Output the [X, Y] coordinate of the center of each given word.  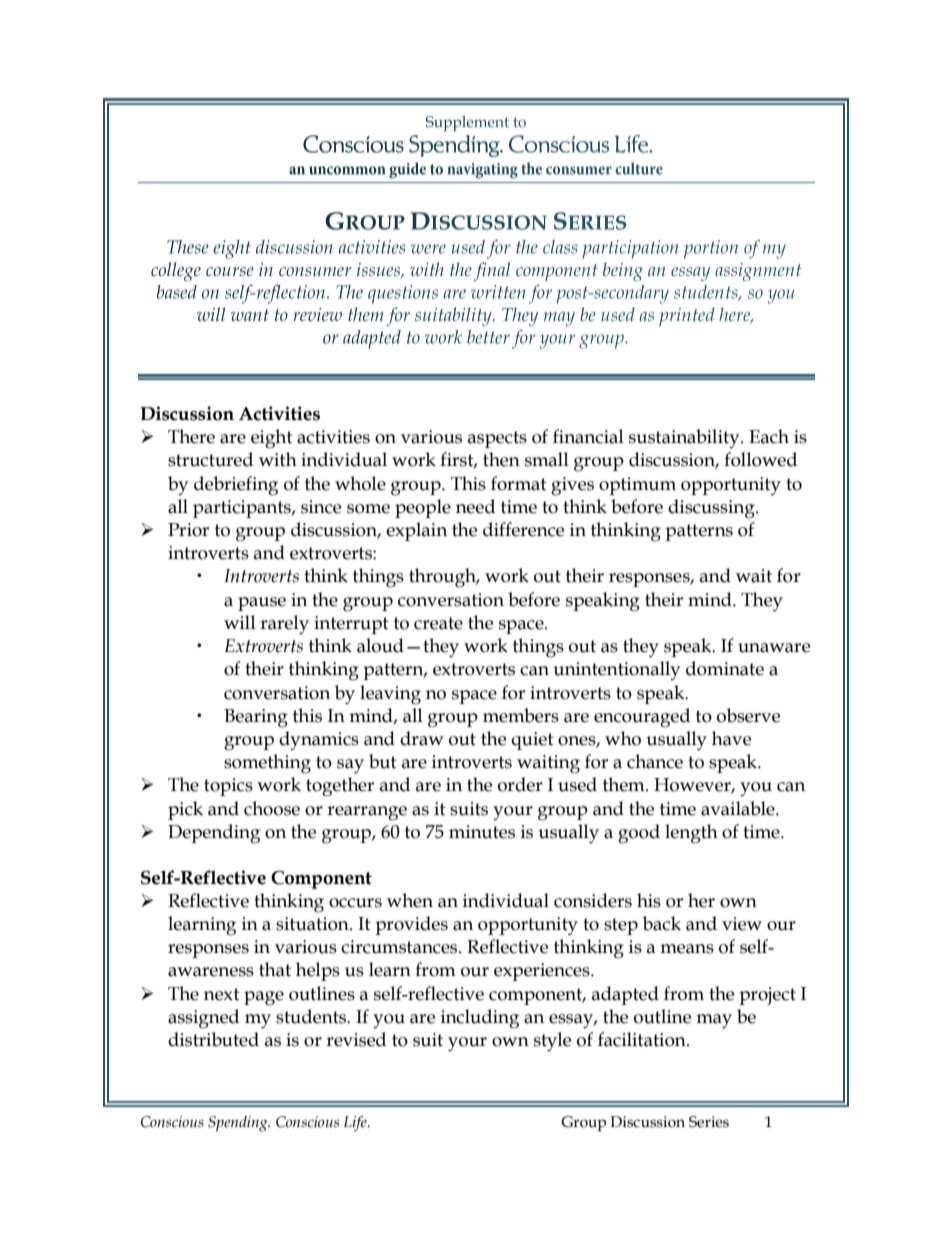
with [278, 459]
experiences [543, 972]
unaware [774, 648]
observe [748, 715]
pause [262, 604]
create [438, 623]
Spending [239, 1124]
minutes [482, 832]
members [521, 715]
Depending [214, 834]
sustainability [685, 438]
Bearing [256, 718]
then [501, 459]
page [264, 998]
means [687, 949]
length [691, 834]
